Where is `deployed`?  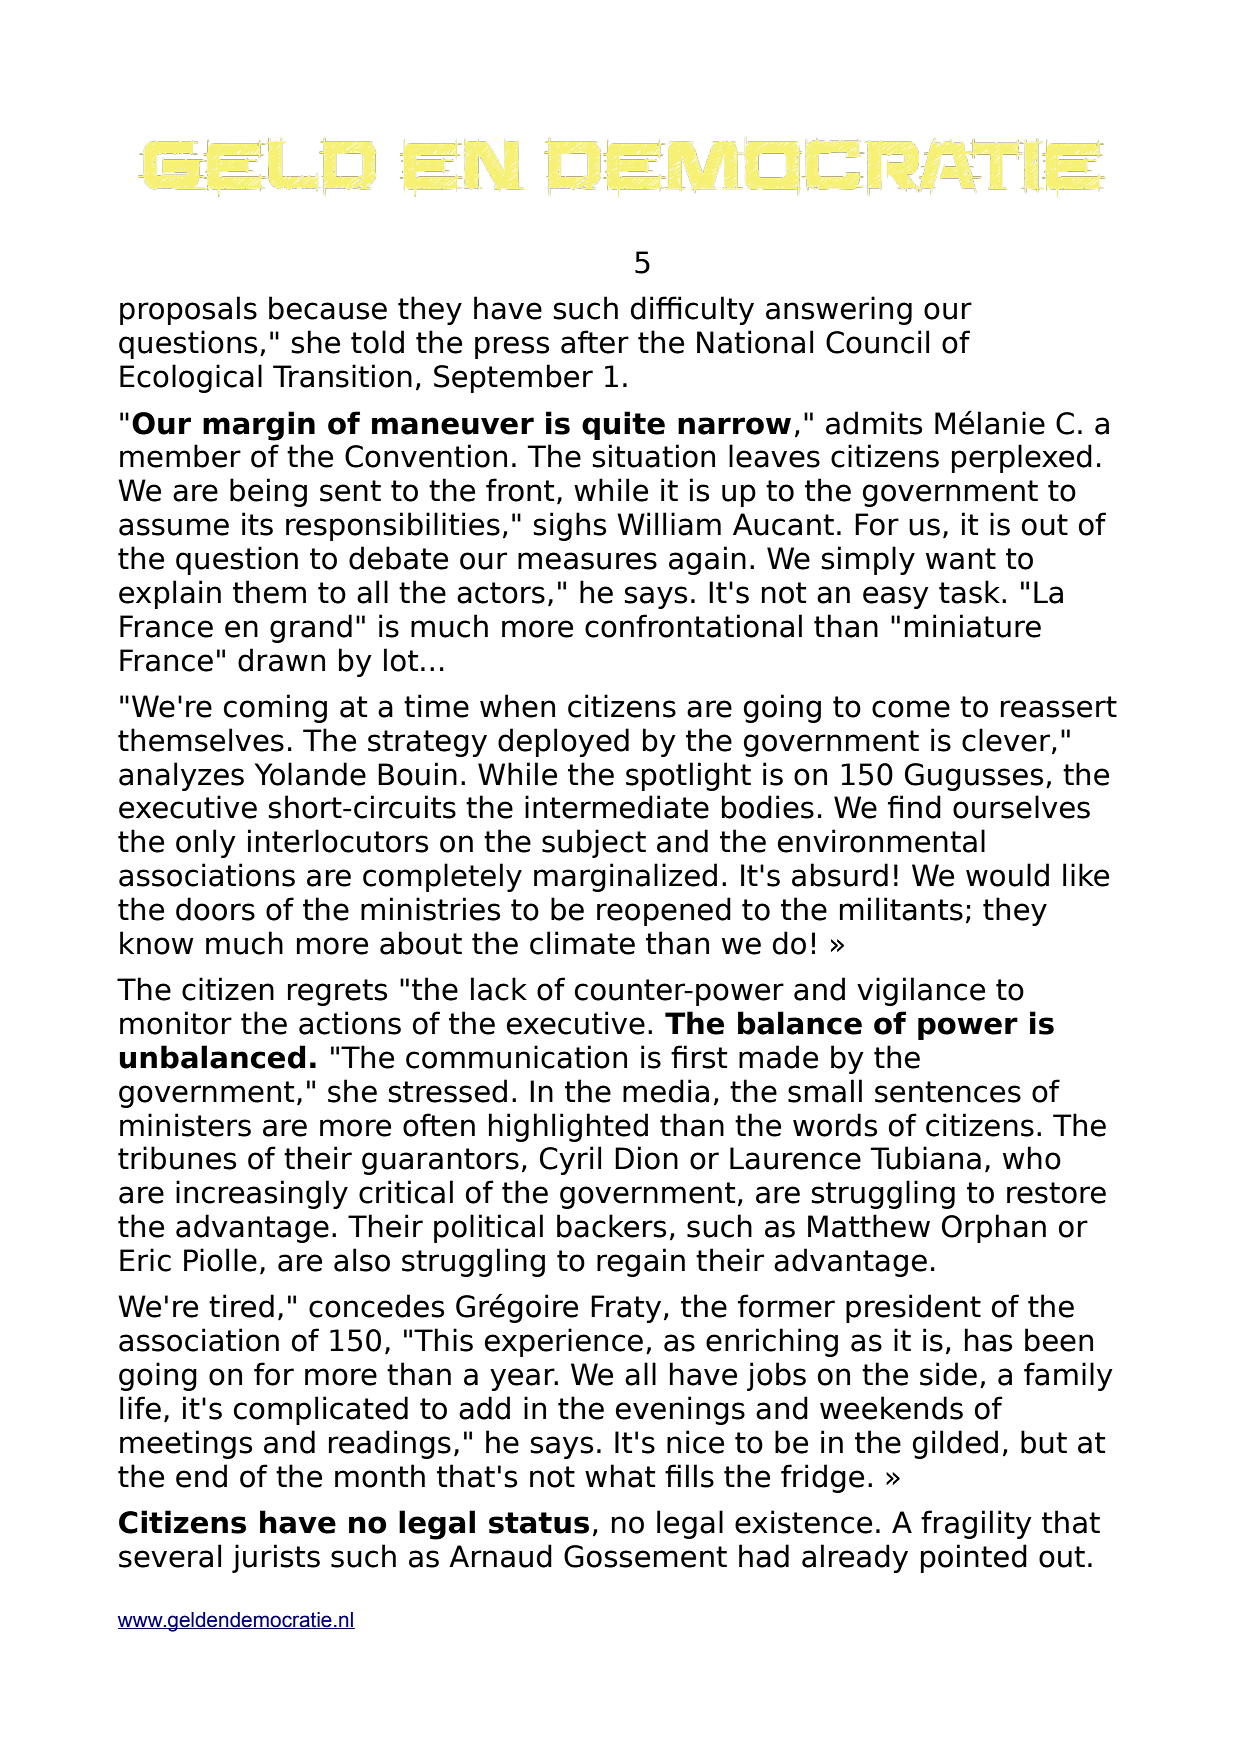 deployed is located at coordinates (563, 742).
